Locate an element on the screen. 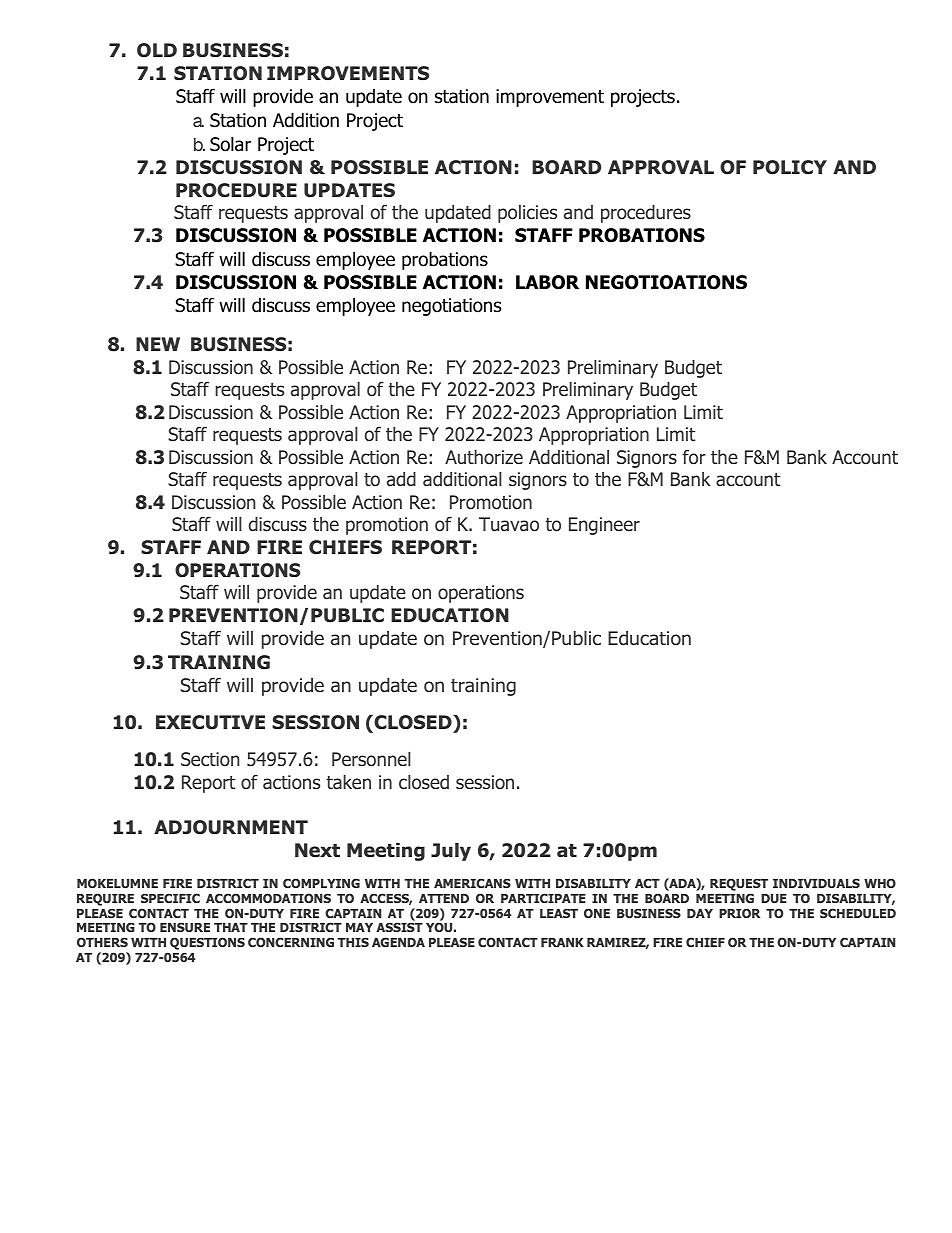 The image size is (952, 1233). Engineer is located at coordinates (604, 526).
